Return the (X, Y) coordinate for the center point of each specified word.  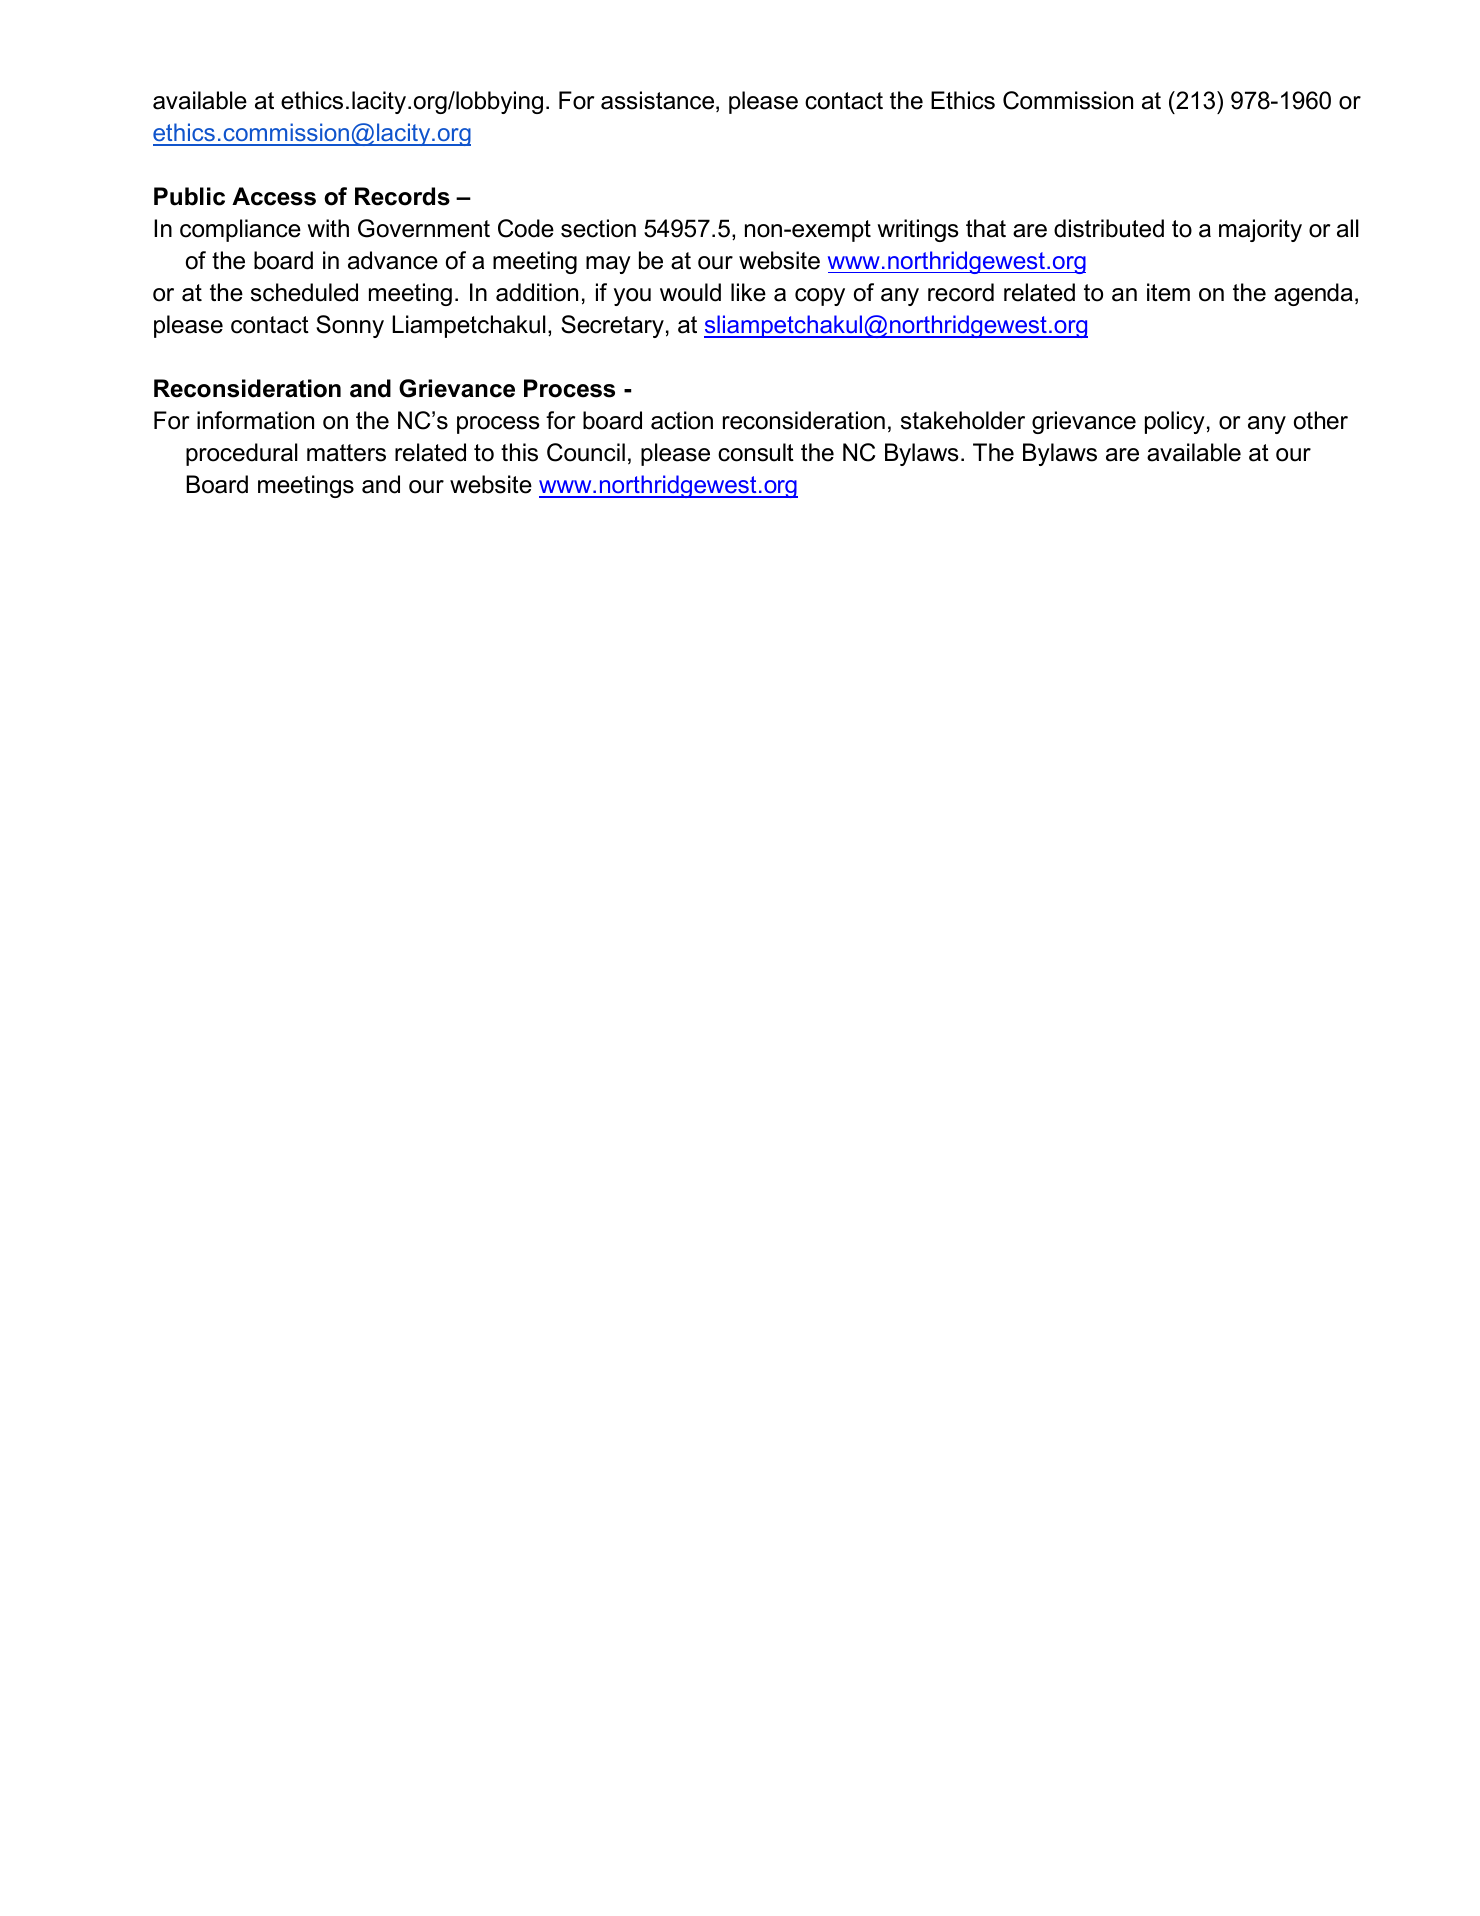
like (748, 292)
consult (756, 452)
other (1321, 420)
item (1168, 292)
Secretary (612, 326)
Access (274, 196)
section (598, 228)
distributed (1109, 228)
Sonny (350, 326)
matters (346, 453)
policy (1175, 422)
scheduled (304, 292)
